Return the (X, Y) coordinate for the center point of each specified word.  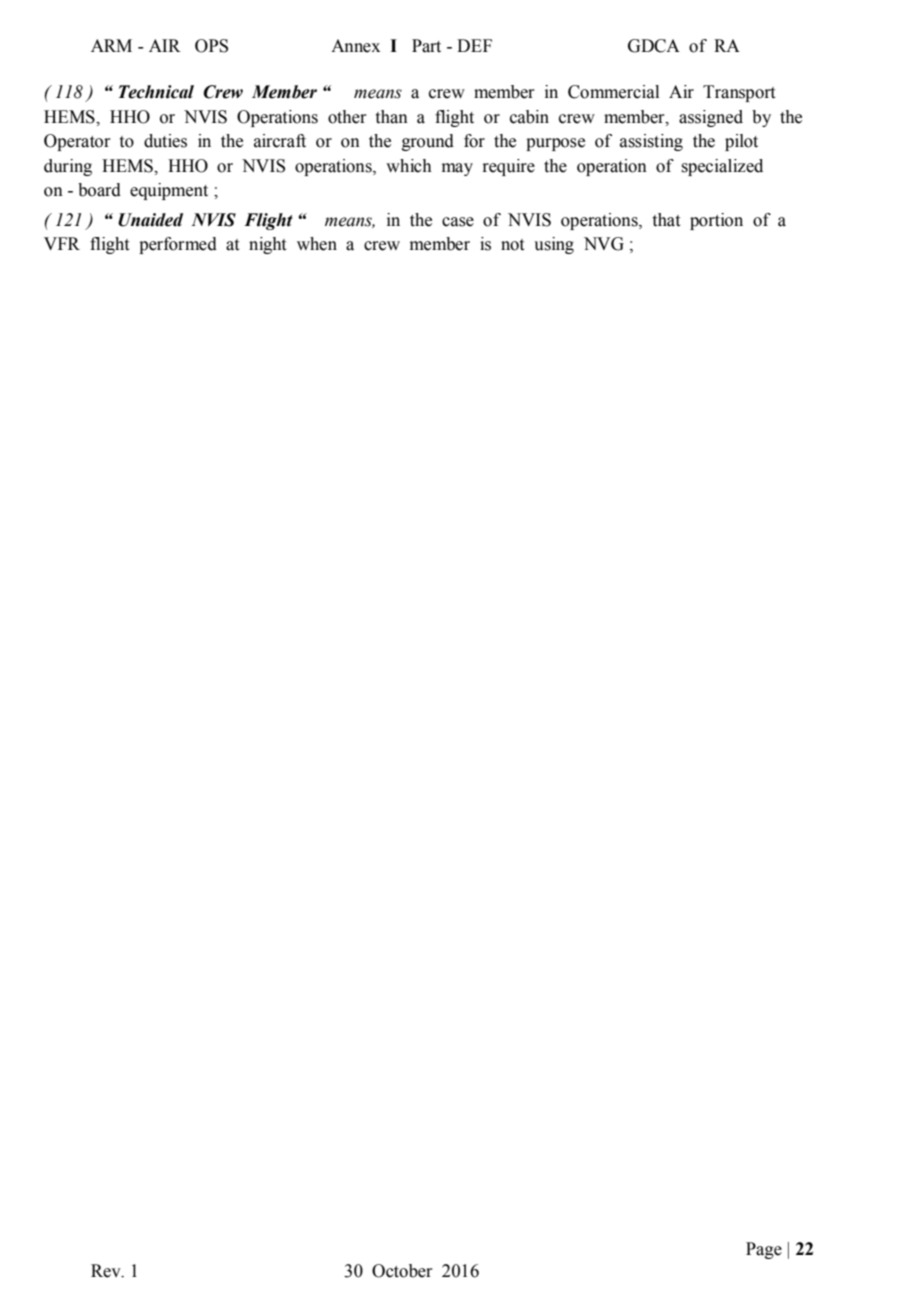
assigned (711, 118)
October (402, 1271)
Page (764, 1250)
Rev (107, 1271)
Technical (156, 92)
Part (426, 46)
